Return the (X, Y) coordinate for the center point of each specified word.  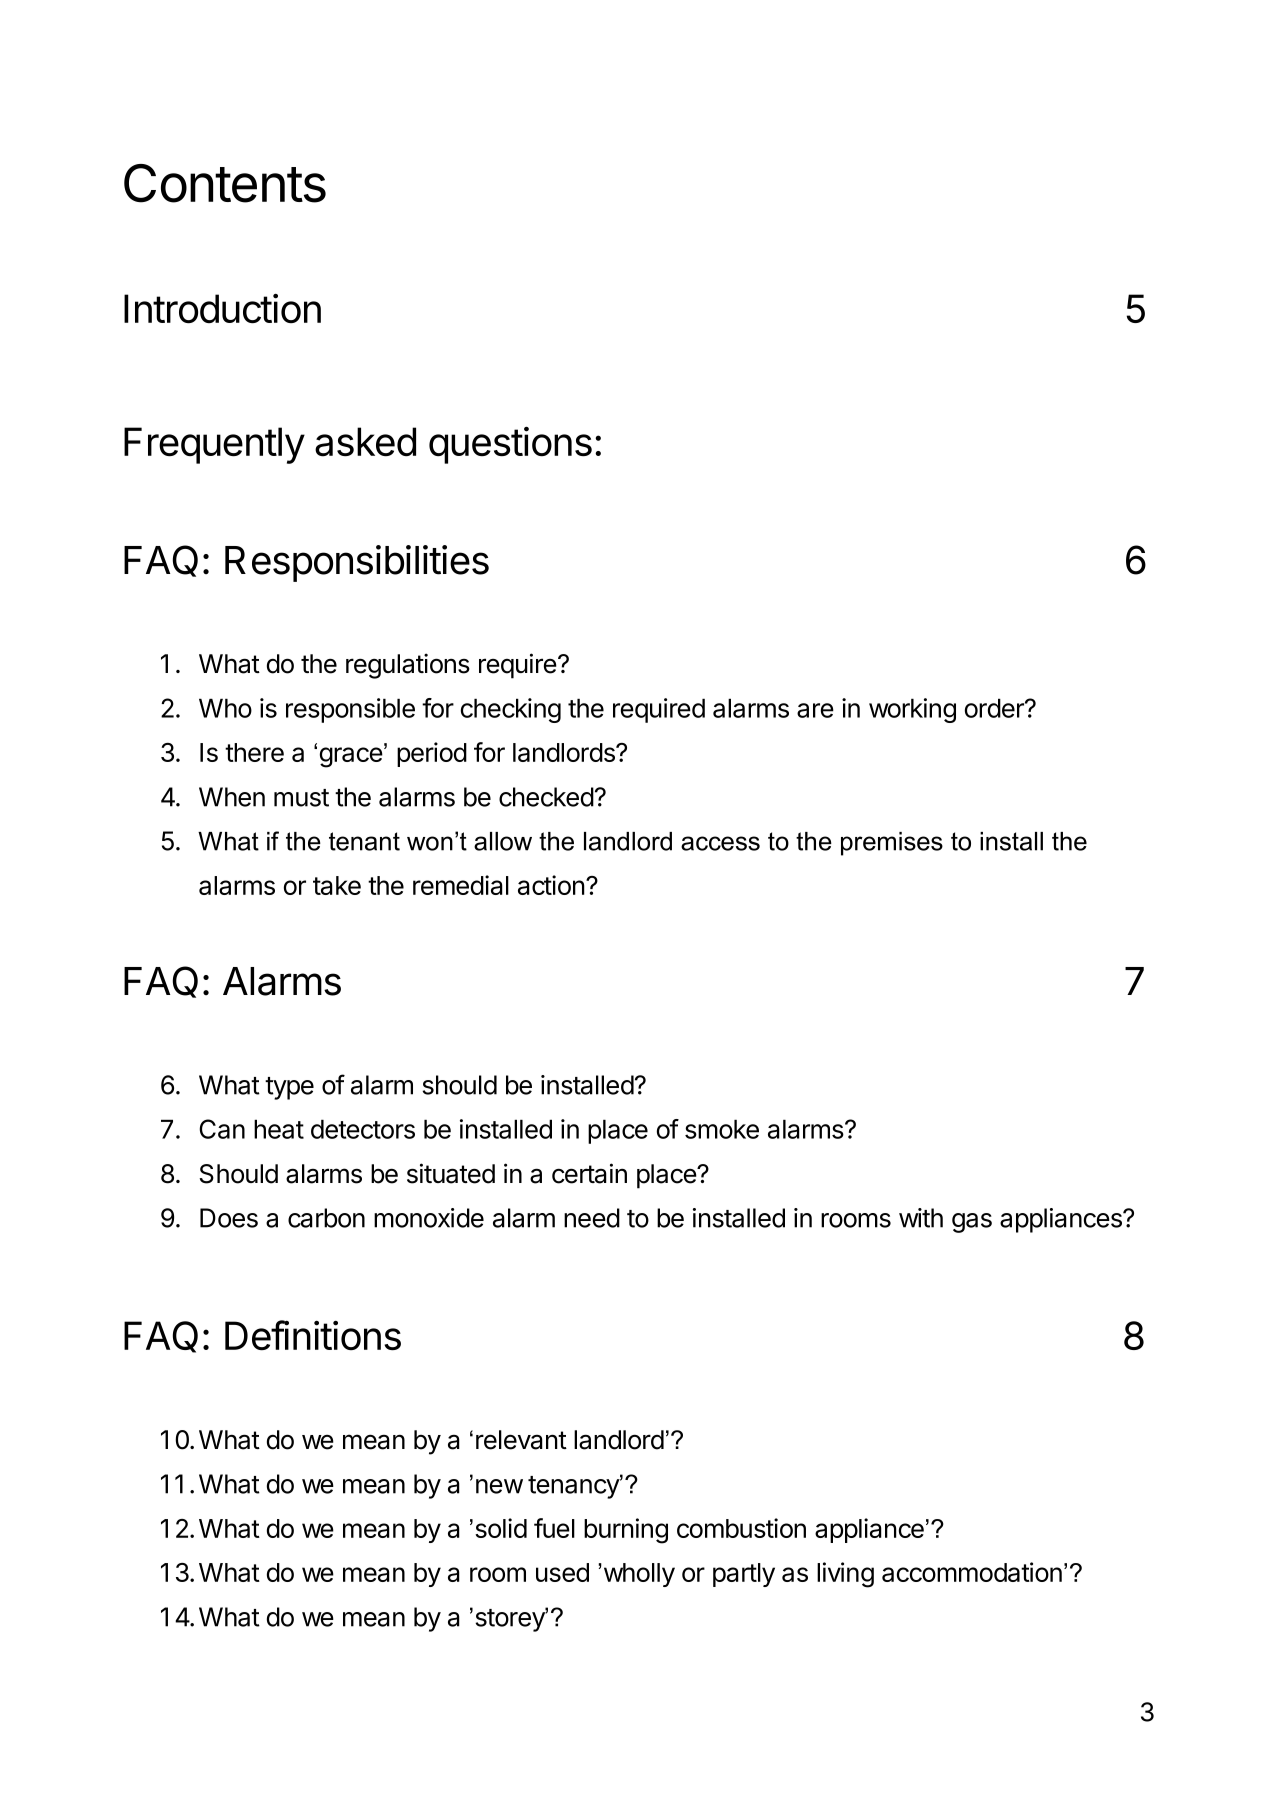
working (912, 710)
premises (892, 844)
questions (510, 445)
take (337, 885)
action (551, 885)
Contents (225, 183)
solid (501, 1528)
